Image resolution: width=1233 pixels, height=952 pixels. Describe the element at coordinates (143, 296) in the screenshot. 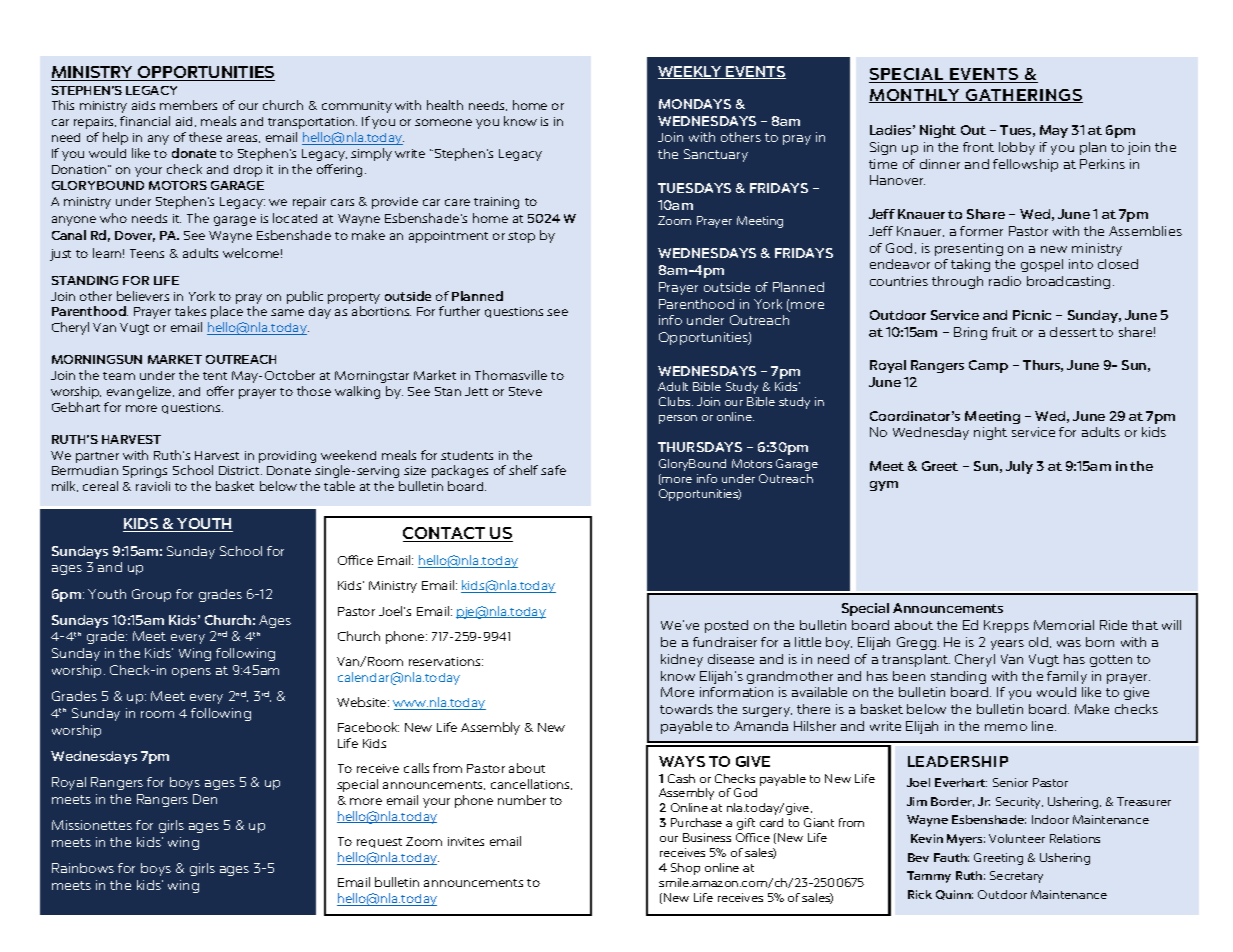

I see `believers` at that location.
